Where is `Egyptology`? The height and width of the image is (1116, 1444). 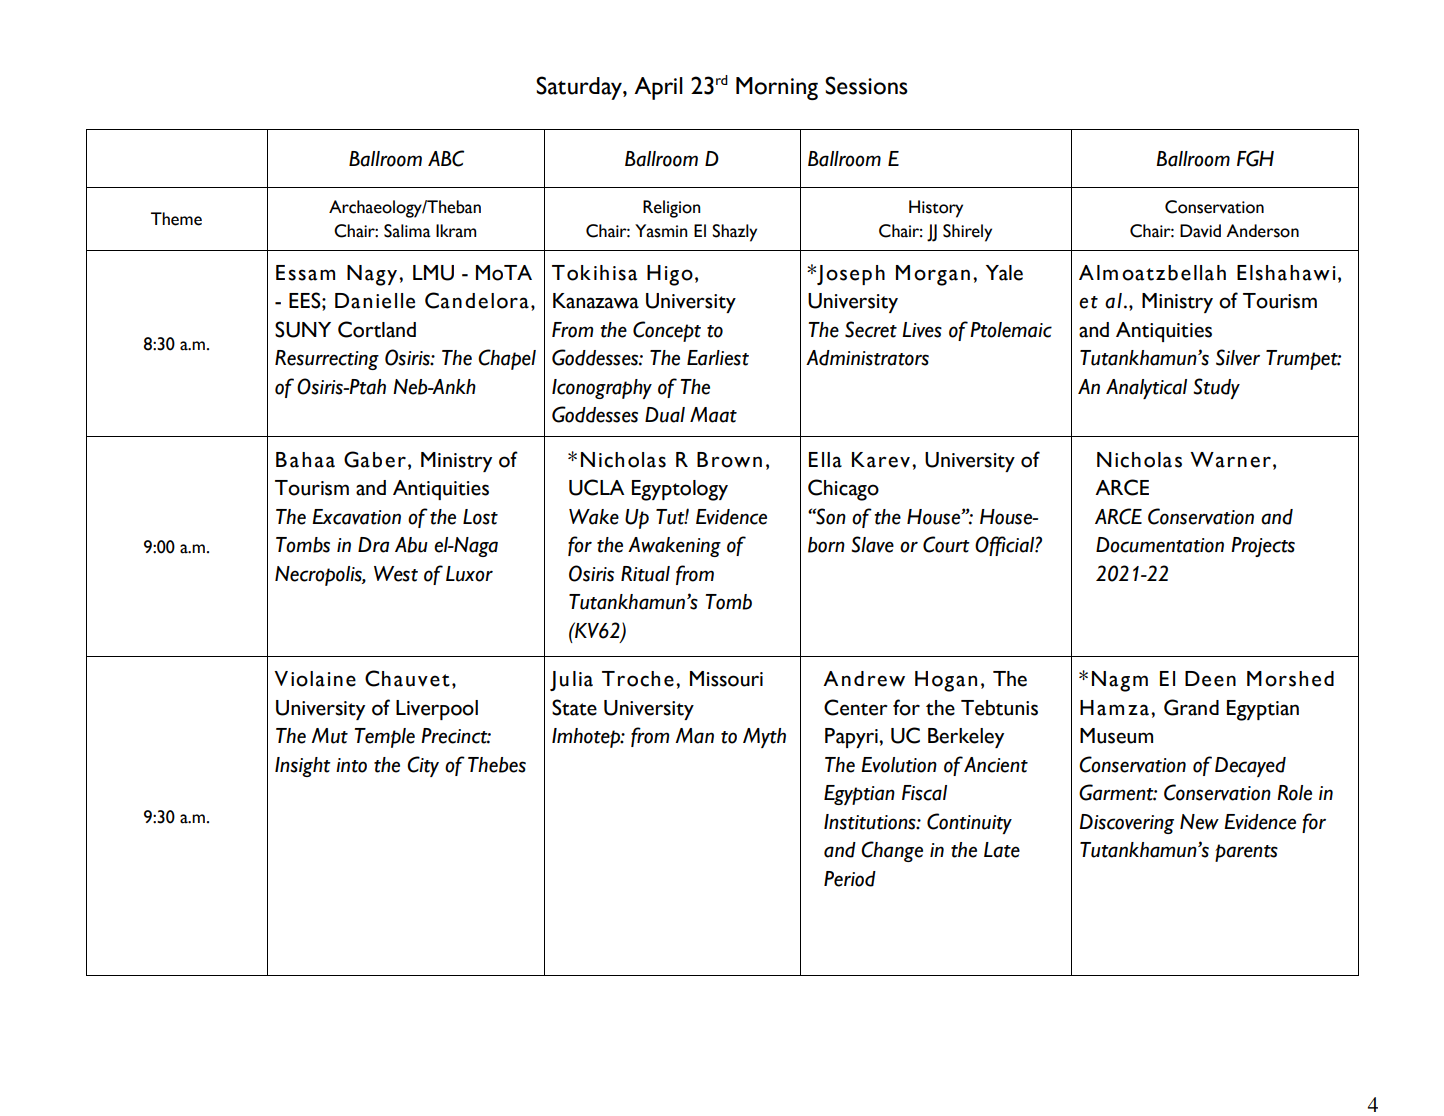
Egyptology is located at coordinates (680, 490).
